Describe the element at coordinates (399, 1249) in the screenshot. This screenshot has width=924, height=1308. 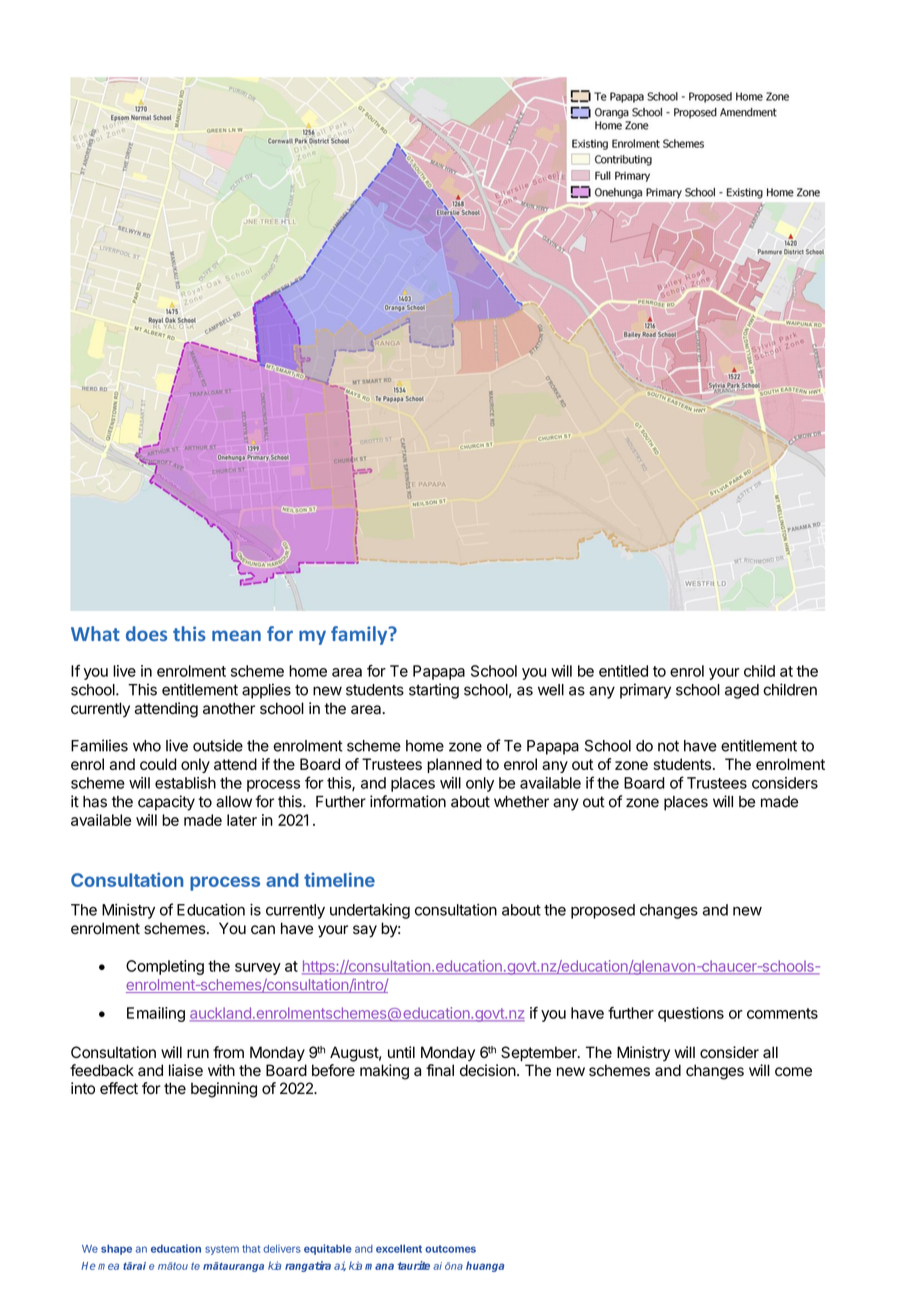
I see `excellent` at that location.
